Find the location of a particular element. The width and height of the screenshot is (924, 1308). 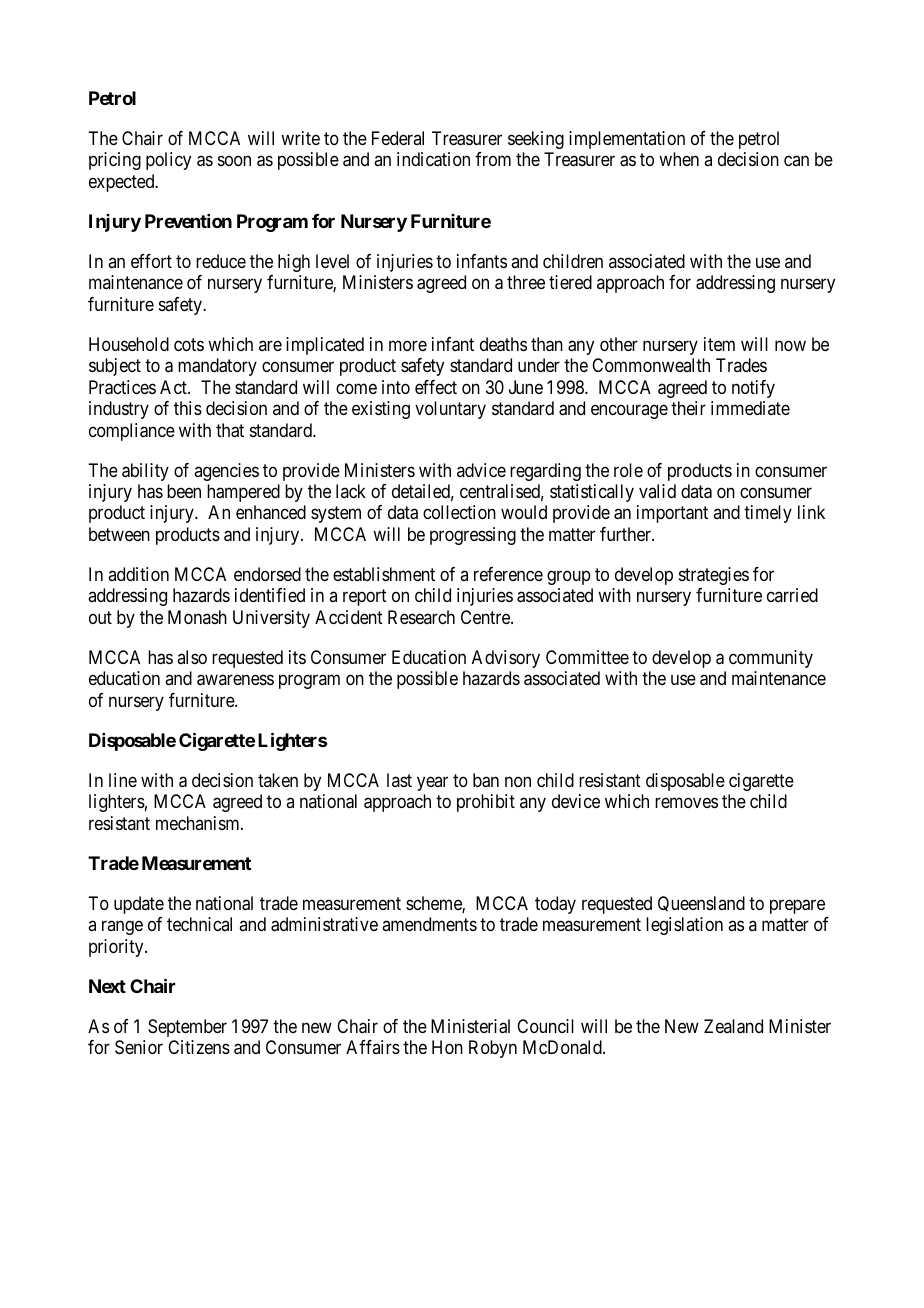

Zealand is located at coordinates (733, 1026).
